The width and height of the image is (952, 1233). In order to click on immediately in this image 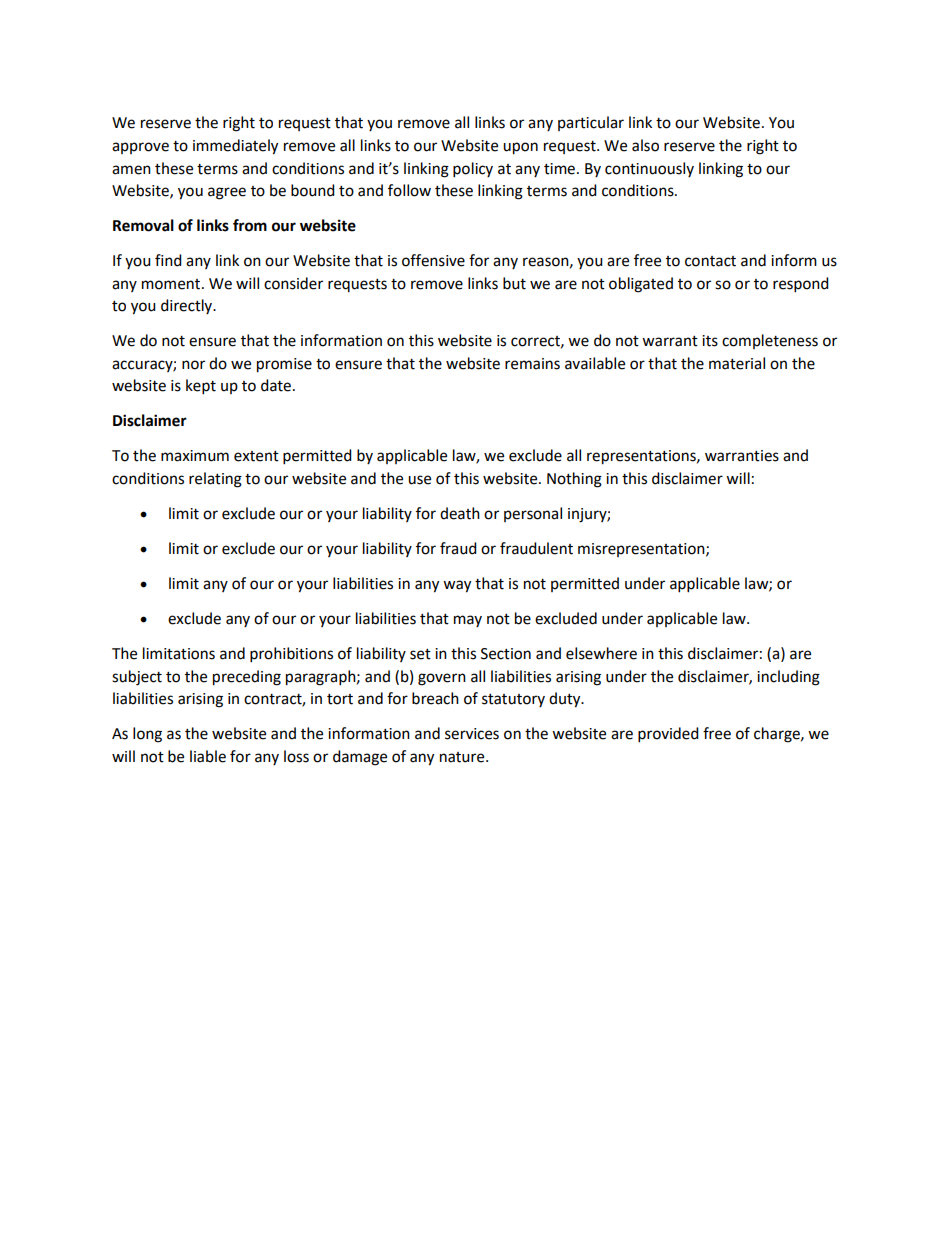, I will do `click(235, 147)`.
